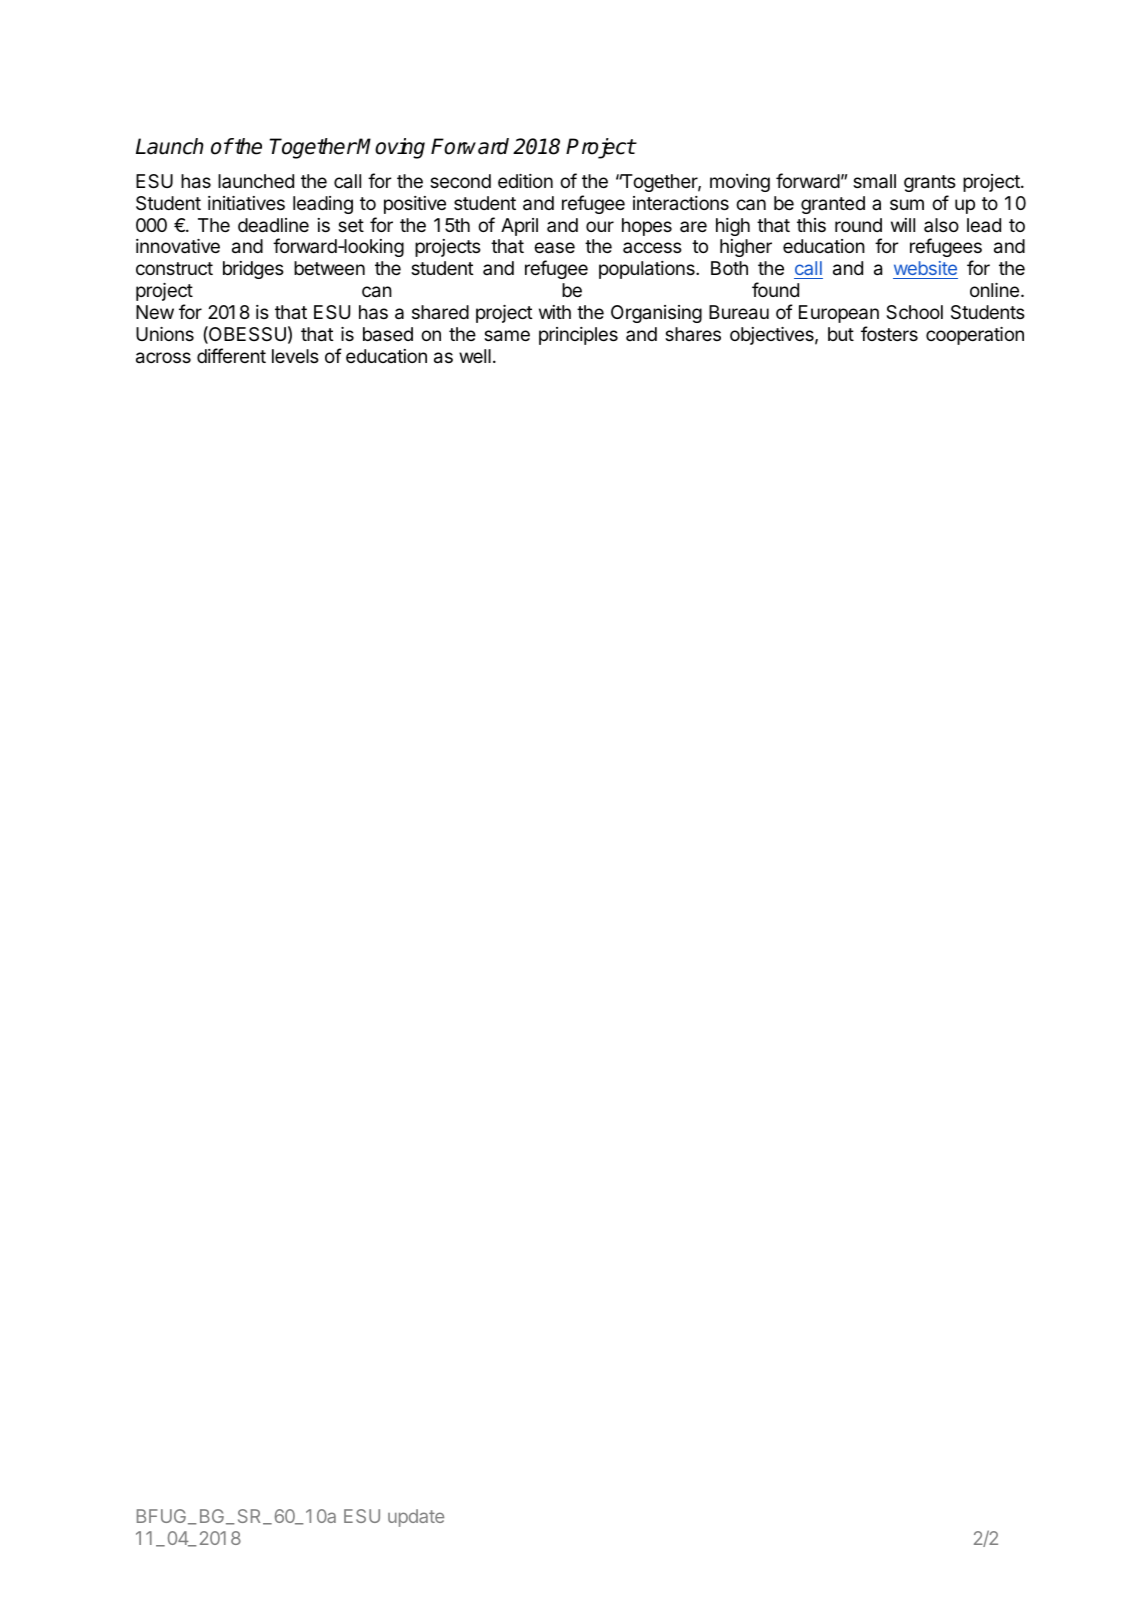  I want to click on different, so click(231, 355).
